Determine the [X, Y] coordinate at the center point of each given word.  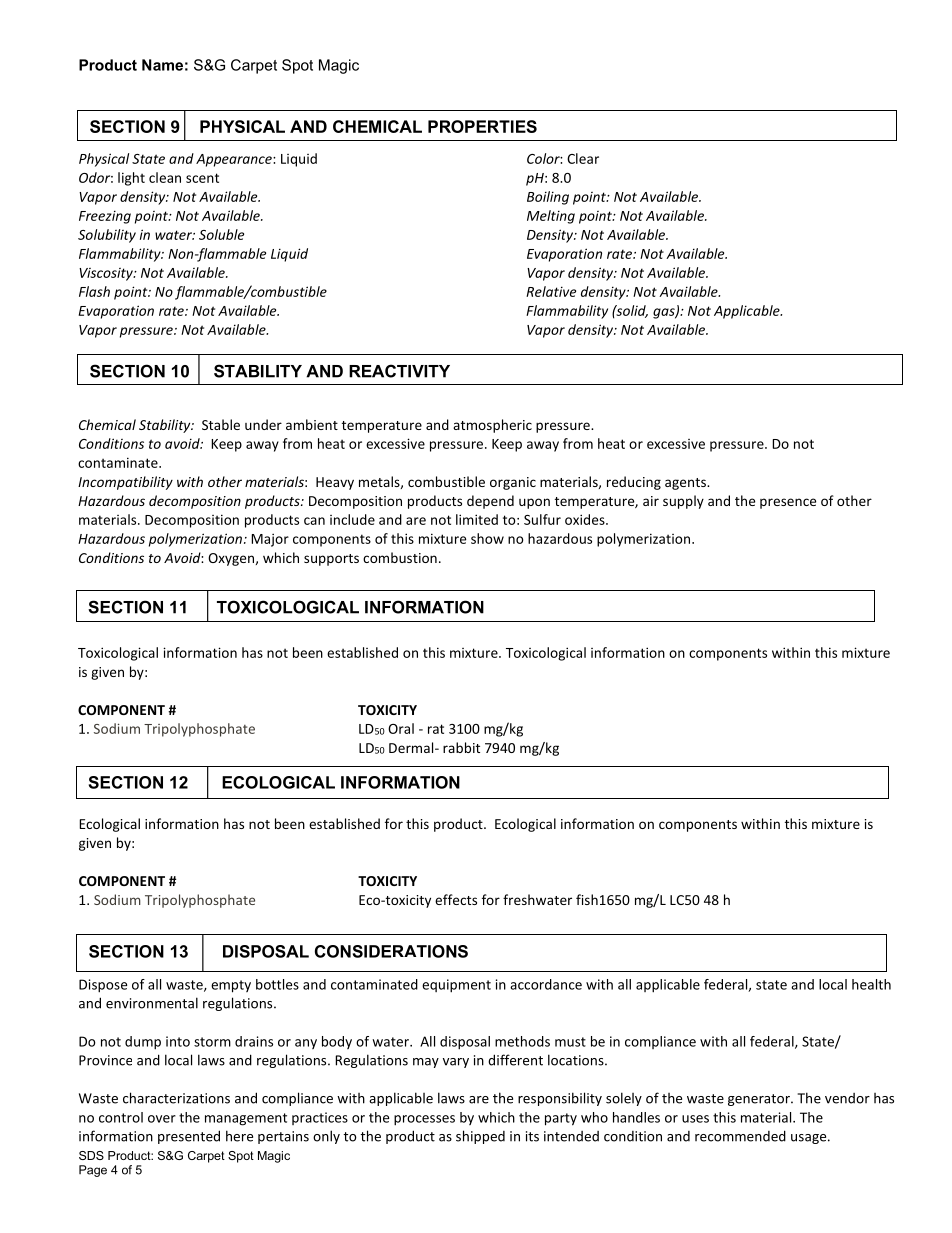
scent [202, 178]
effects [456, 899]
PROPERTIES [482, 126]
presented [189, 1137]
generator [760, 1100]
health [871, 984]
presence [788, 503]
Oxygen [231, 559]
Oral [401, 728]
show [487, 538]
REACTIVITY [399, 371]
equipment [456, 986]
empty [231, 986]
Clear [583, 158]
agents [686, 484]
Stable [221, 424]
